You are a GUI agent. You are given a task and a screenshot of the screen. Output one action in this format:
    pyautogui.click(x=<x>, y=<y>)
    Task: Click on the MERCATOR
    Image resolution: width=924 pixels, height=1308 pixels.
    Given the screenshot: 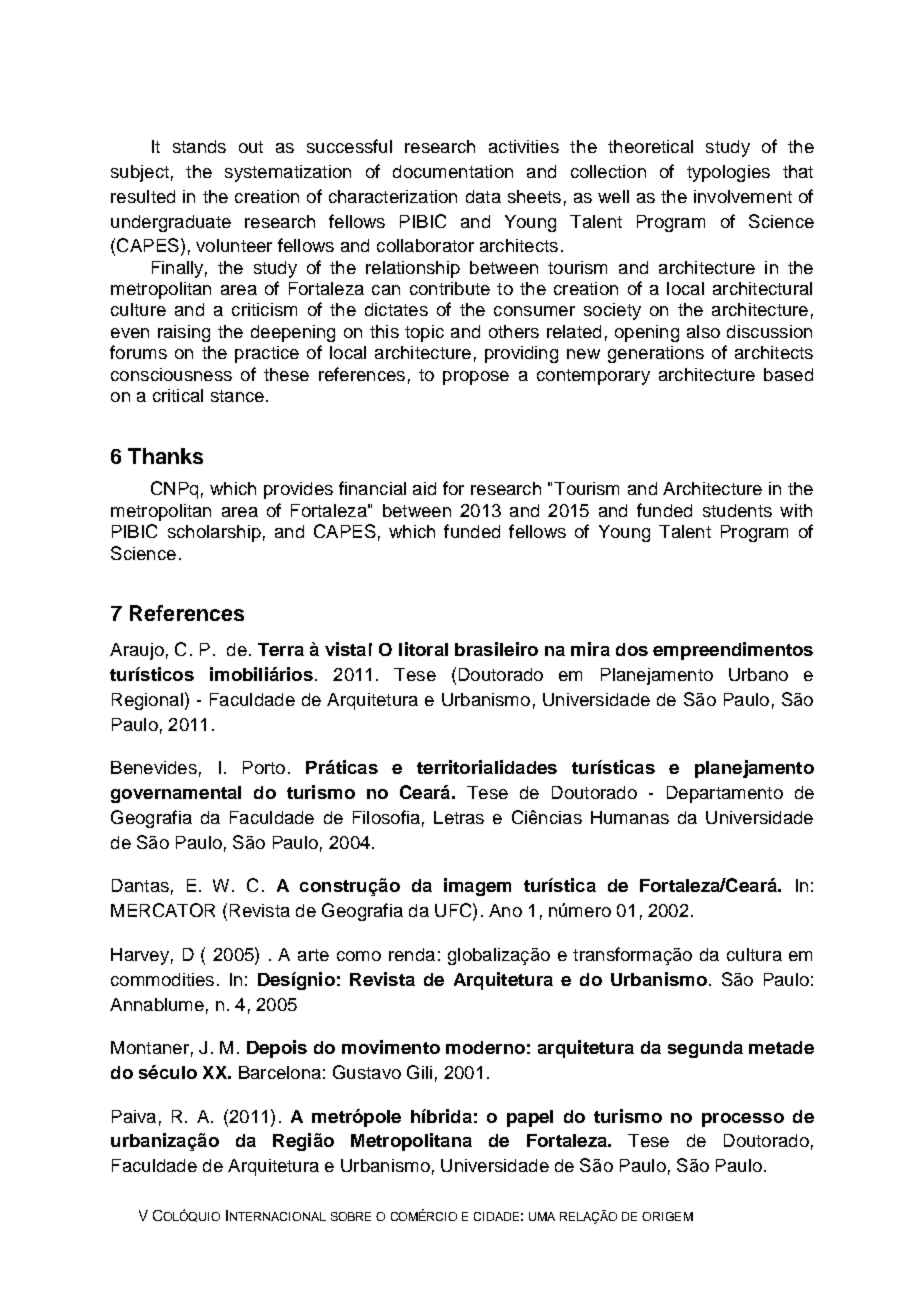 What is the action you would take?
    pyautogui.click(x=163, y=910)
